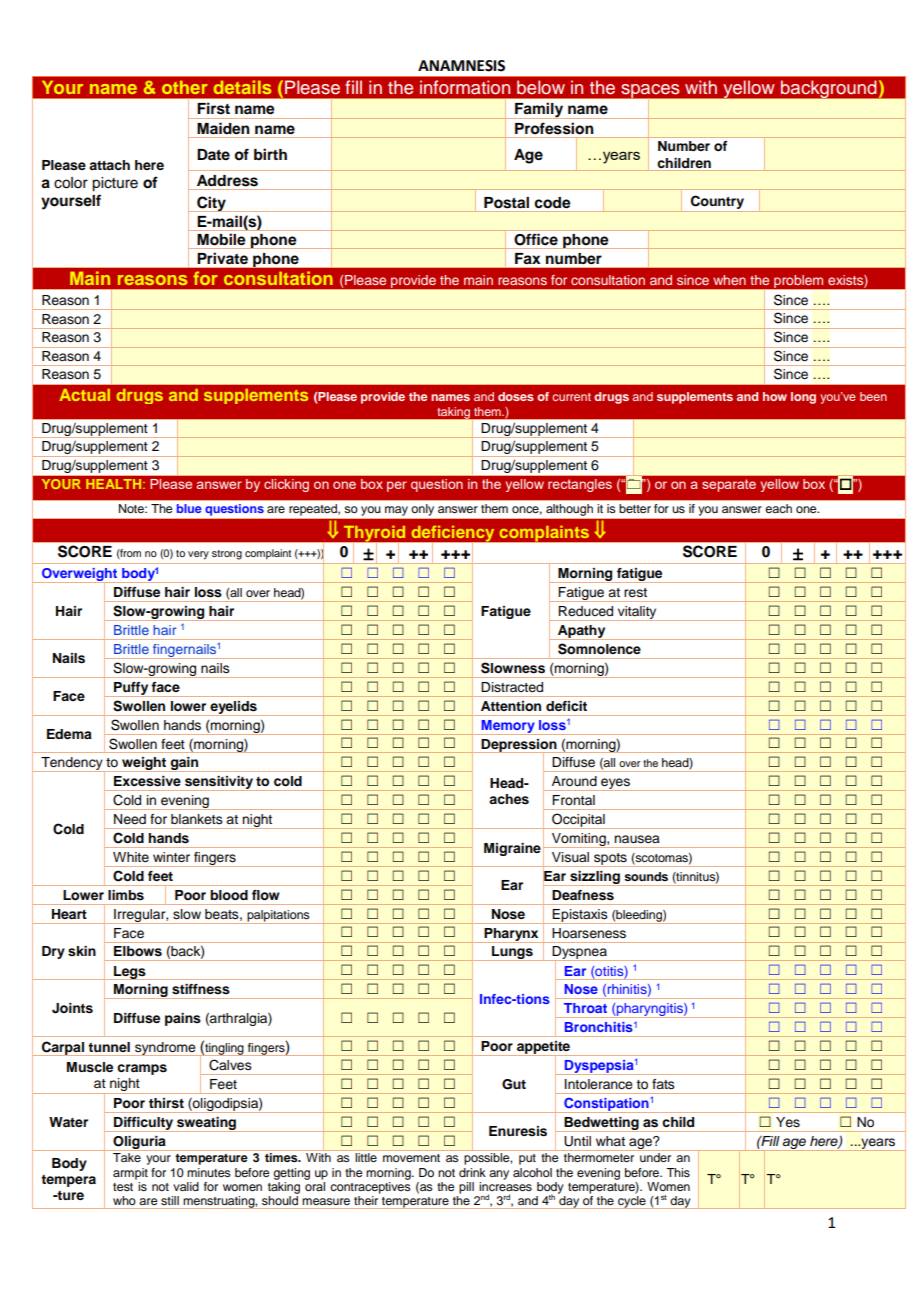 This page has height=1308, width=924. What do you see at coordinates (472, 1172) in the page?
I see `drink` at bounding box center [472, 1172].
